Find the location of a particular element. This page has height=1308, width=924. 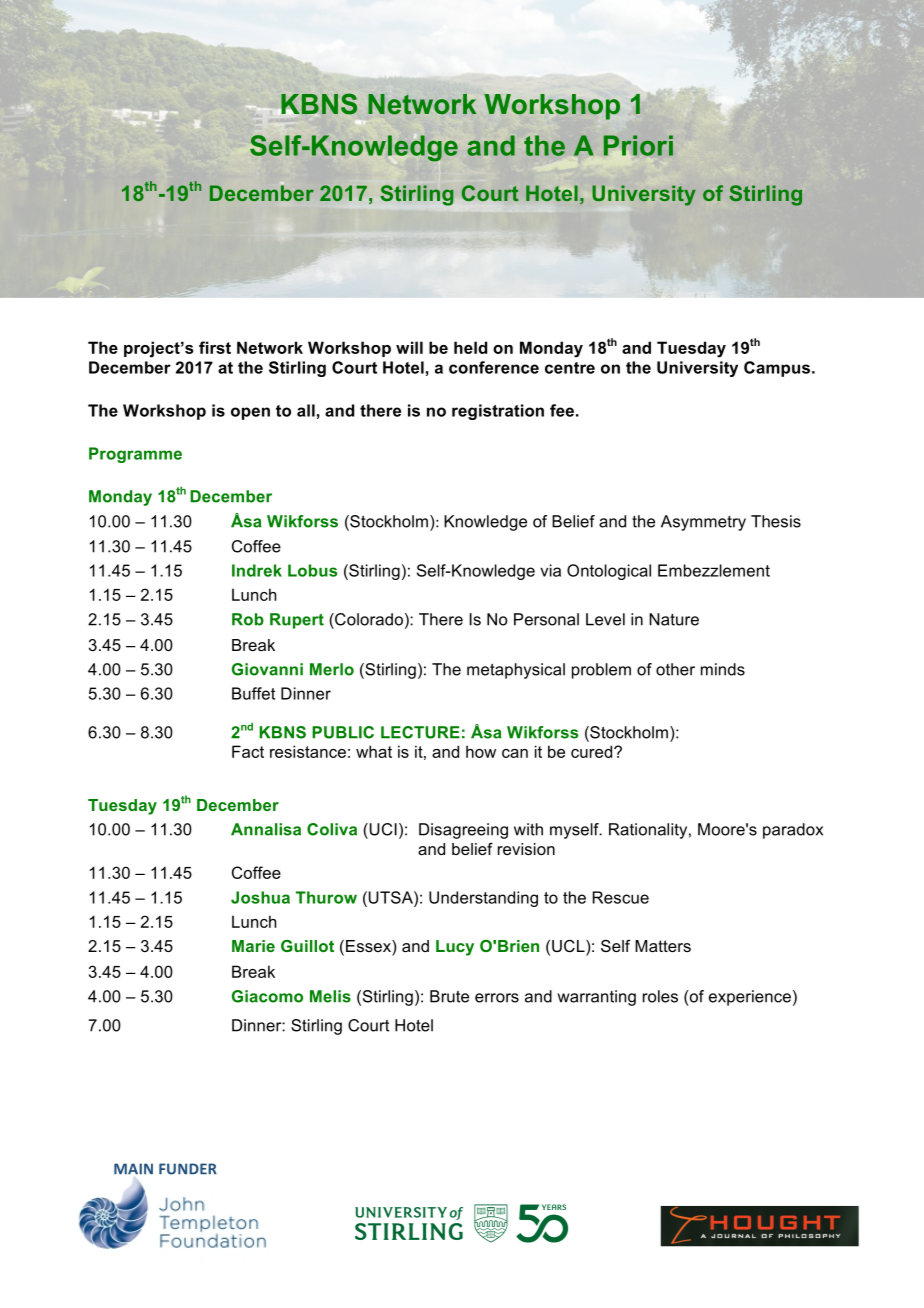

Asymmetry is located at coordinates (703, 523).
